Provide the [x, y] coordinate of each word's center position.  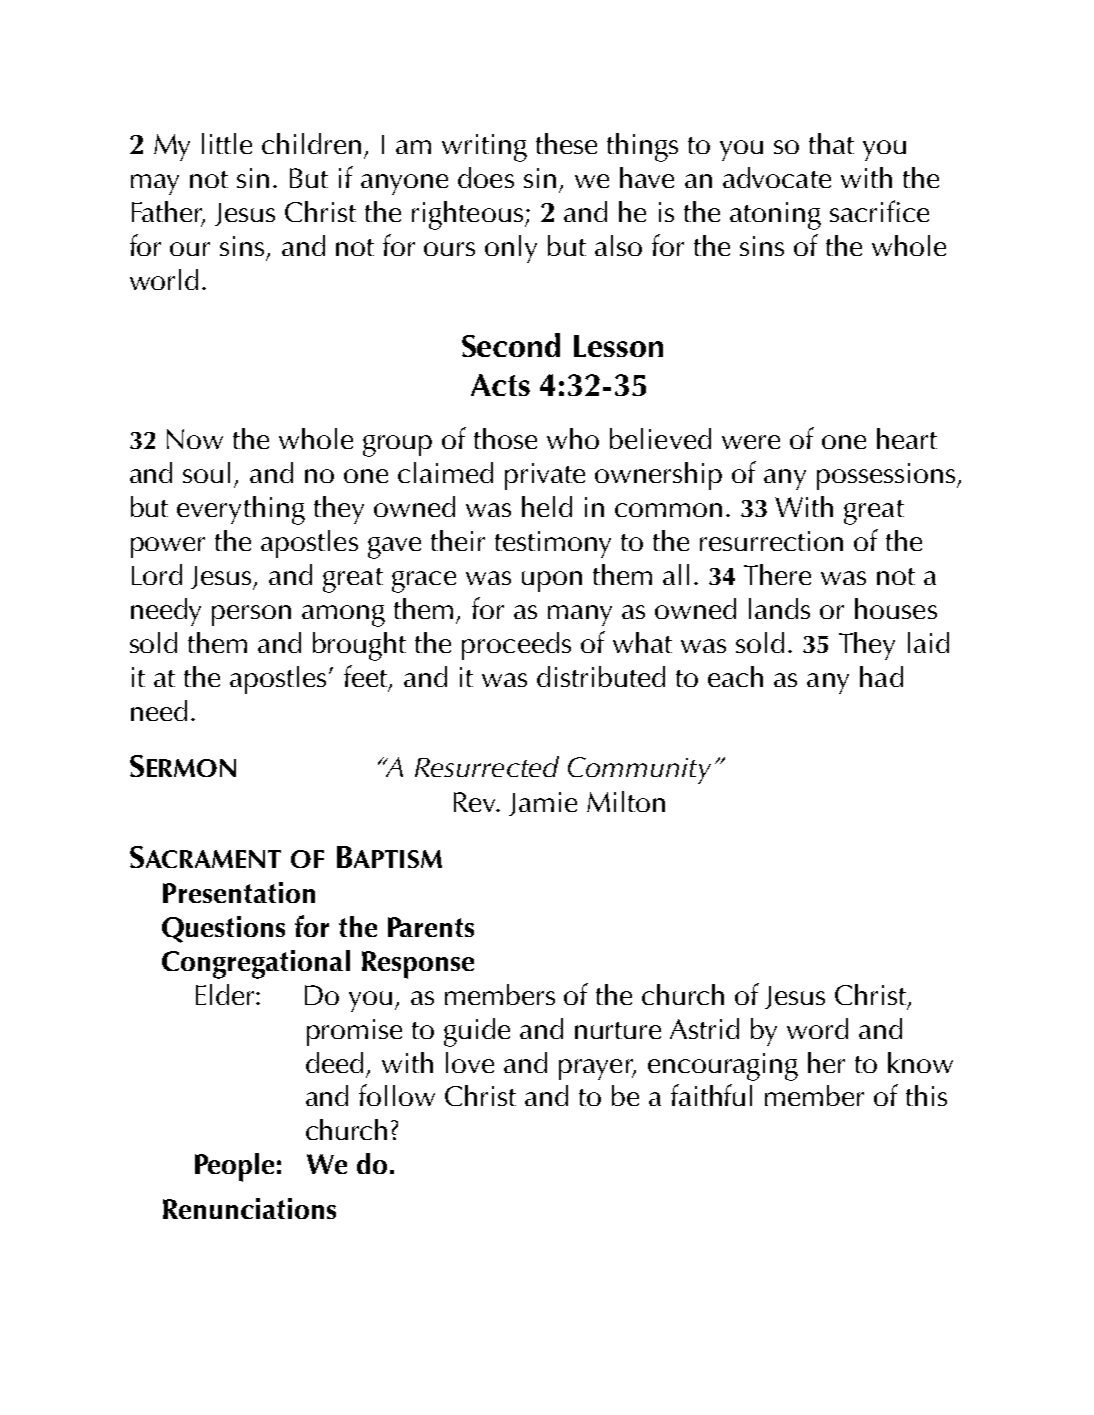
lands [779, 608]
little [227, 143]
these [566, 143]
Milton [626, 801]
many [580, 615]
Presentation [239, 892]
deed [334, 1062]
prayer [597, 1069]
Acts [500, 385]
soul [206, 472]
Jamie [543, 804]
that [831, 143]
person [251, 615]
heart [907, 438]
